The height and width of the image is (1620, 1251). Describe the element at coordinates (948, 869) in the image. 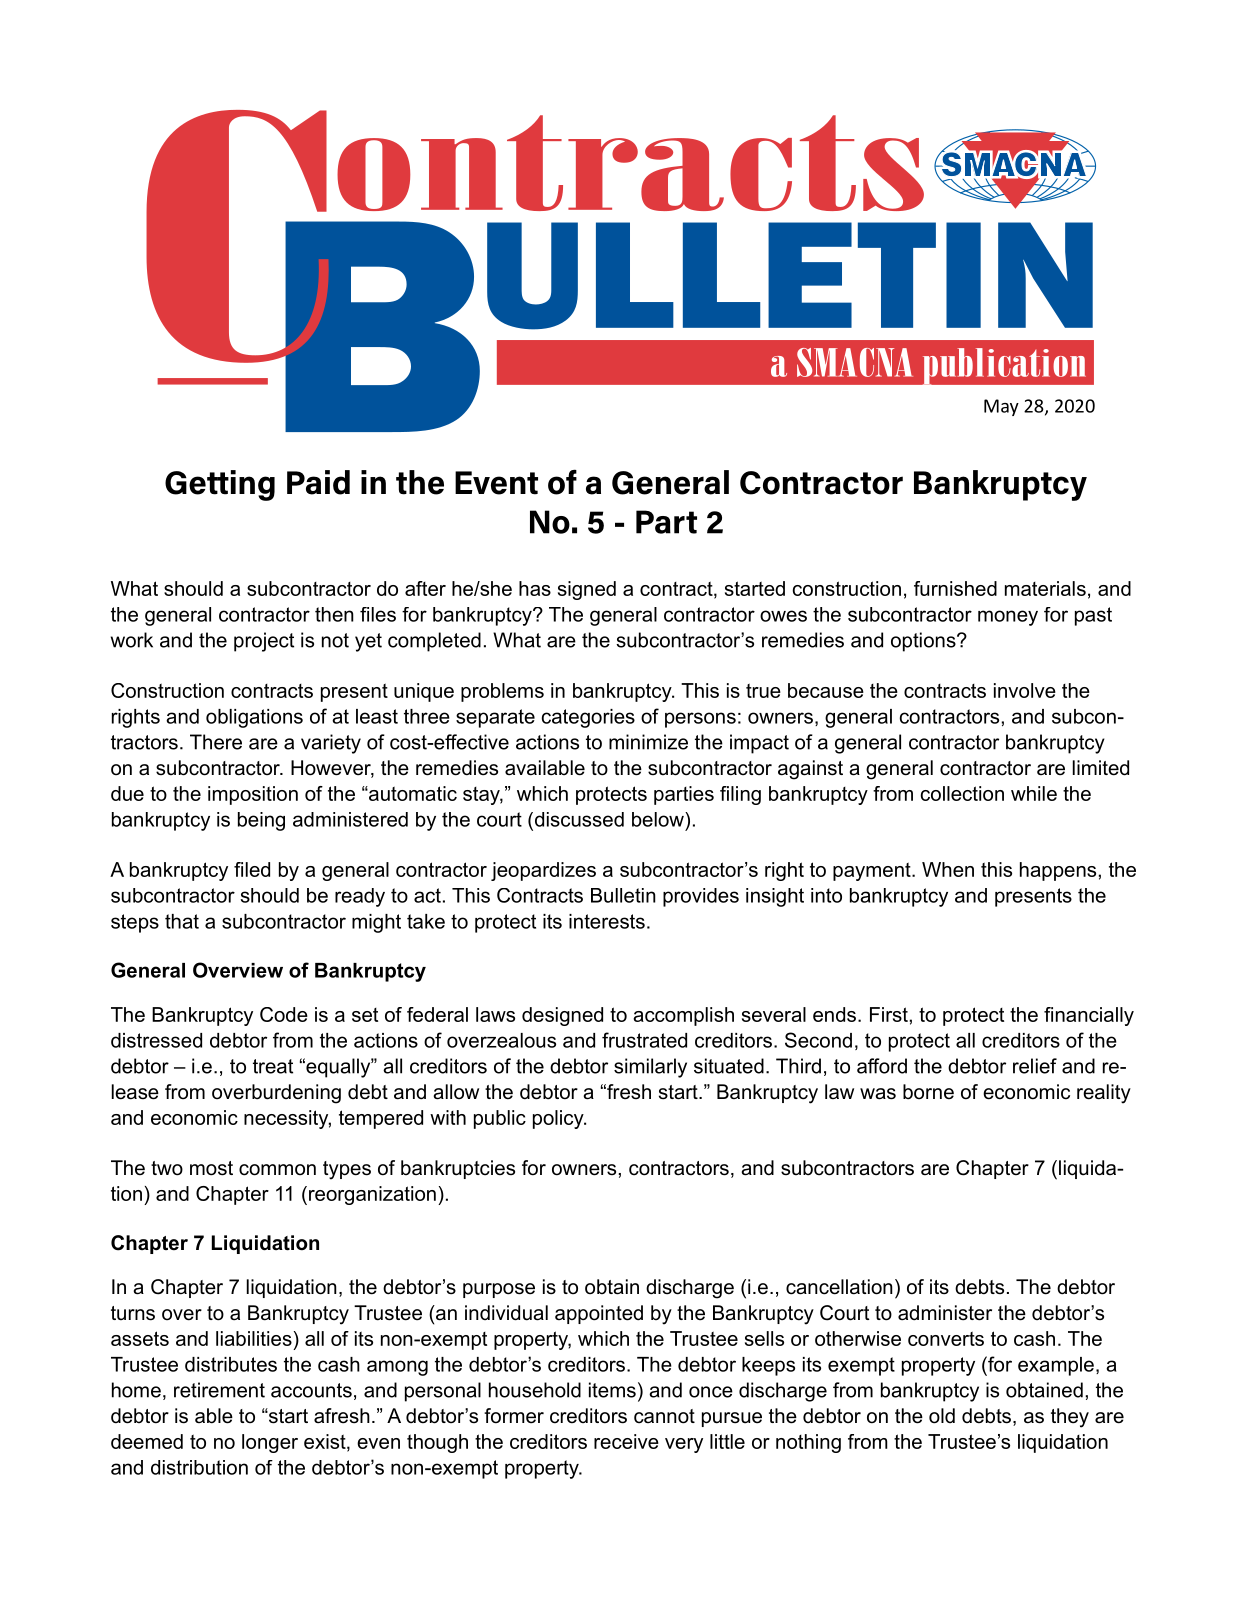

I see `When` at that location.
